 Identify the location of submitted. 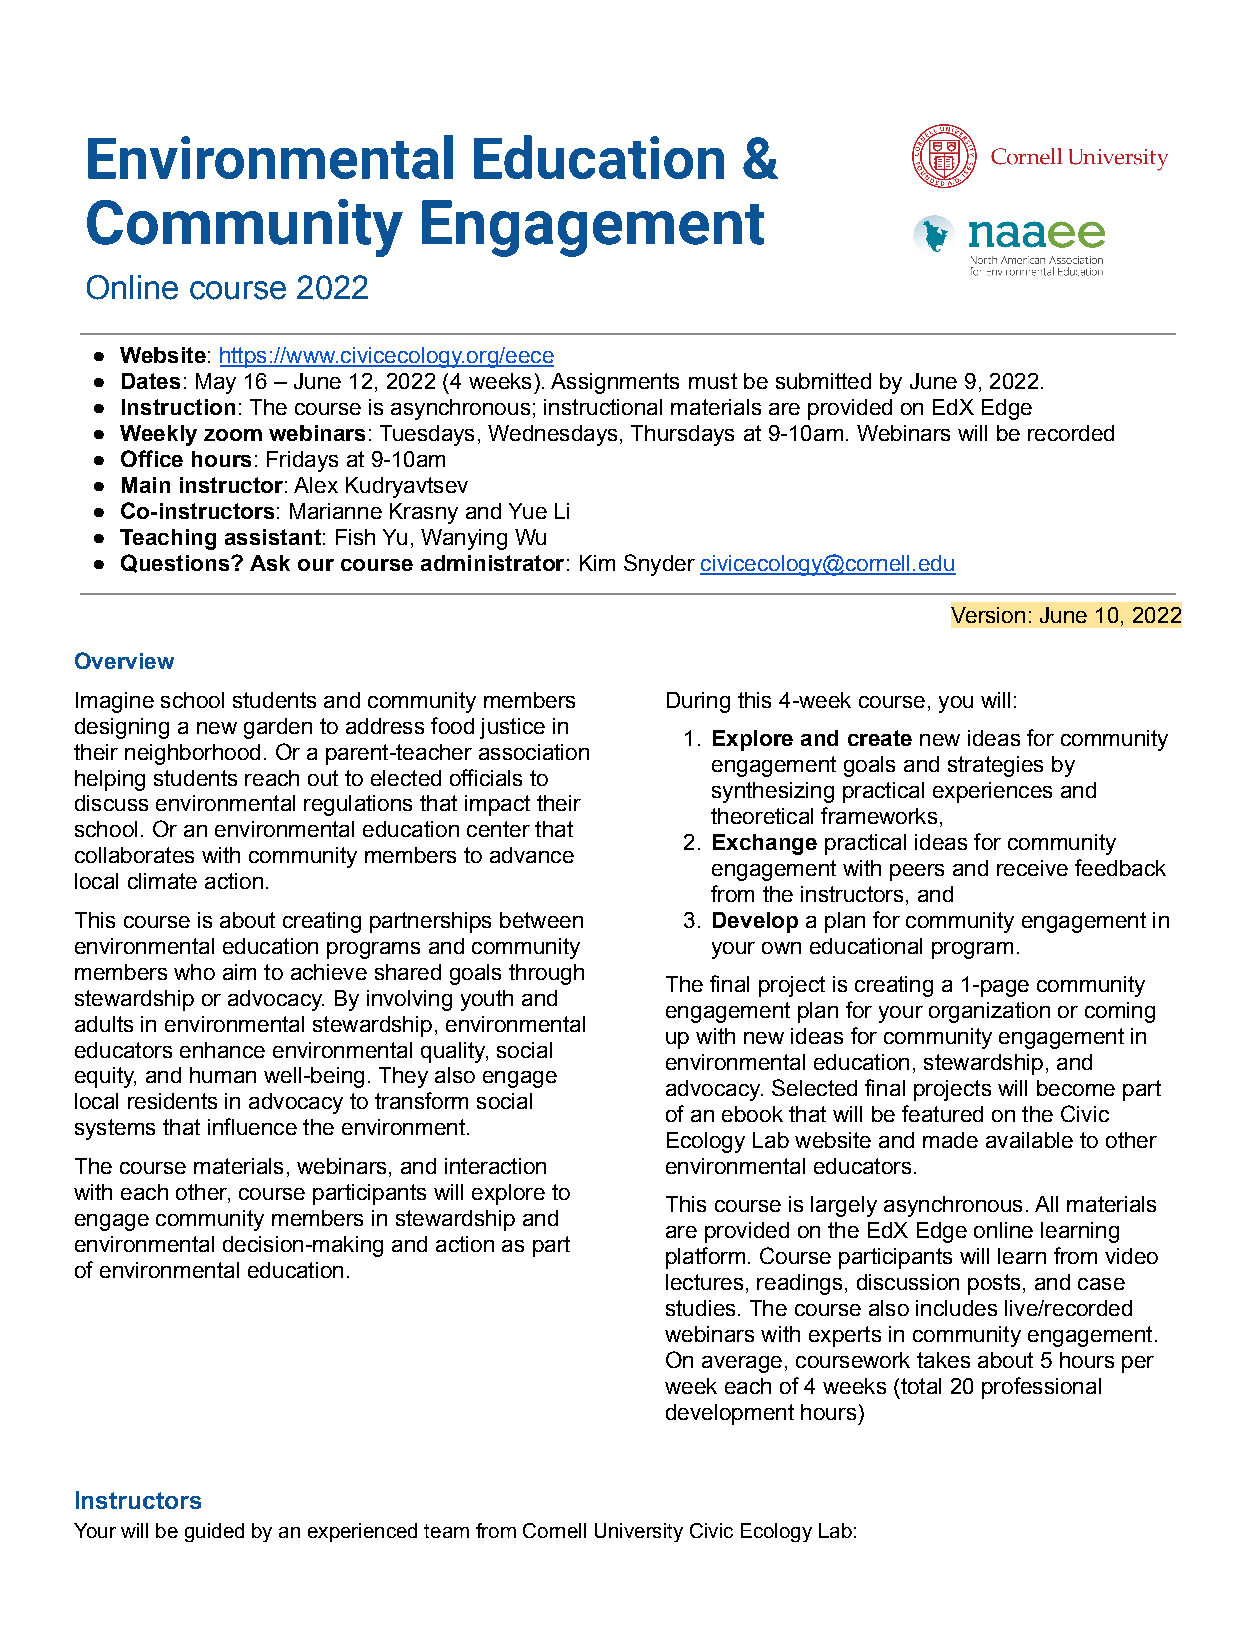
(823, 381).
